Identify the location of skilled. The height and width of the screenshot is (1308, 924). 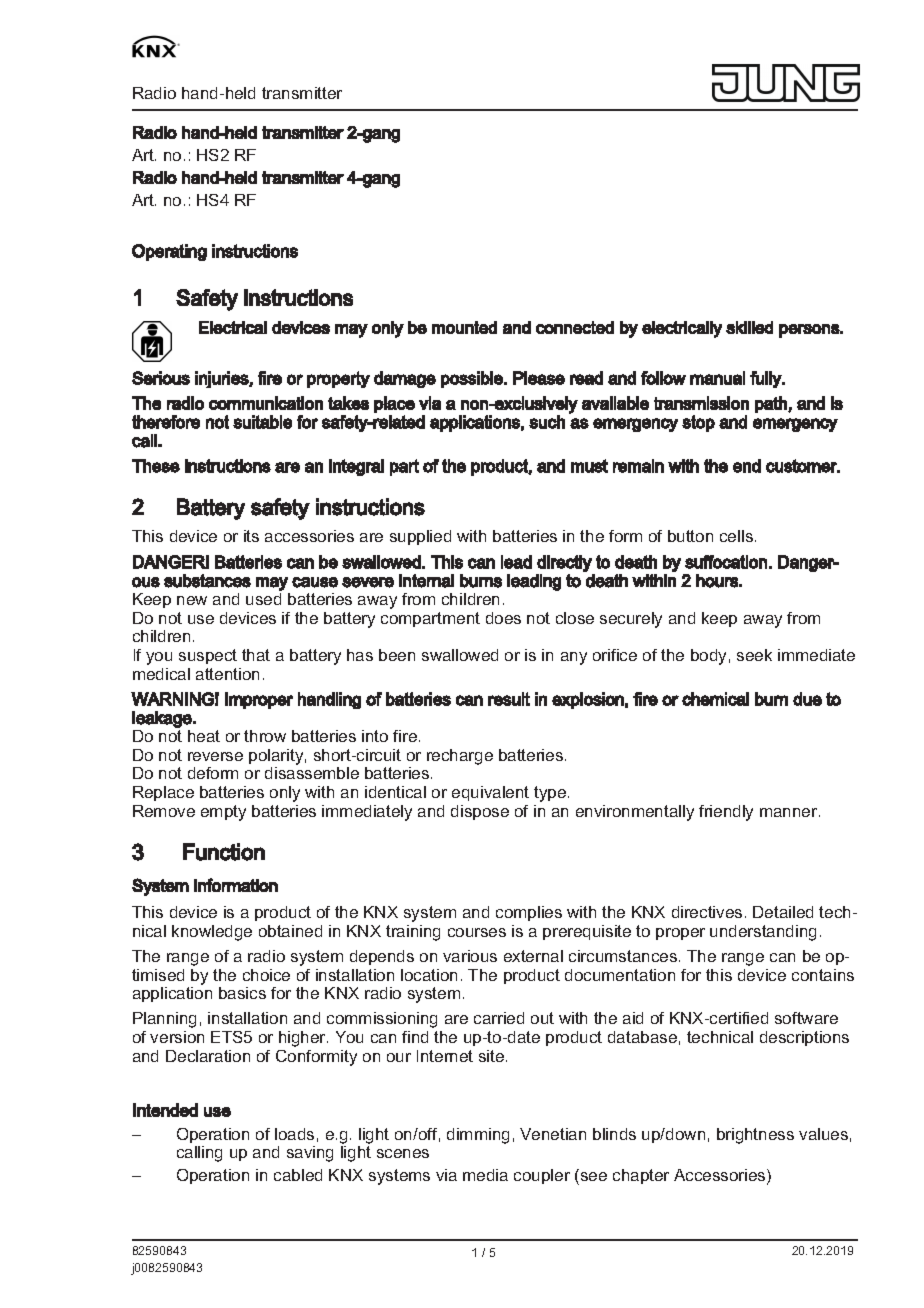
(749, 327).
